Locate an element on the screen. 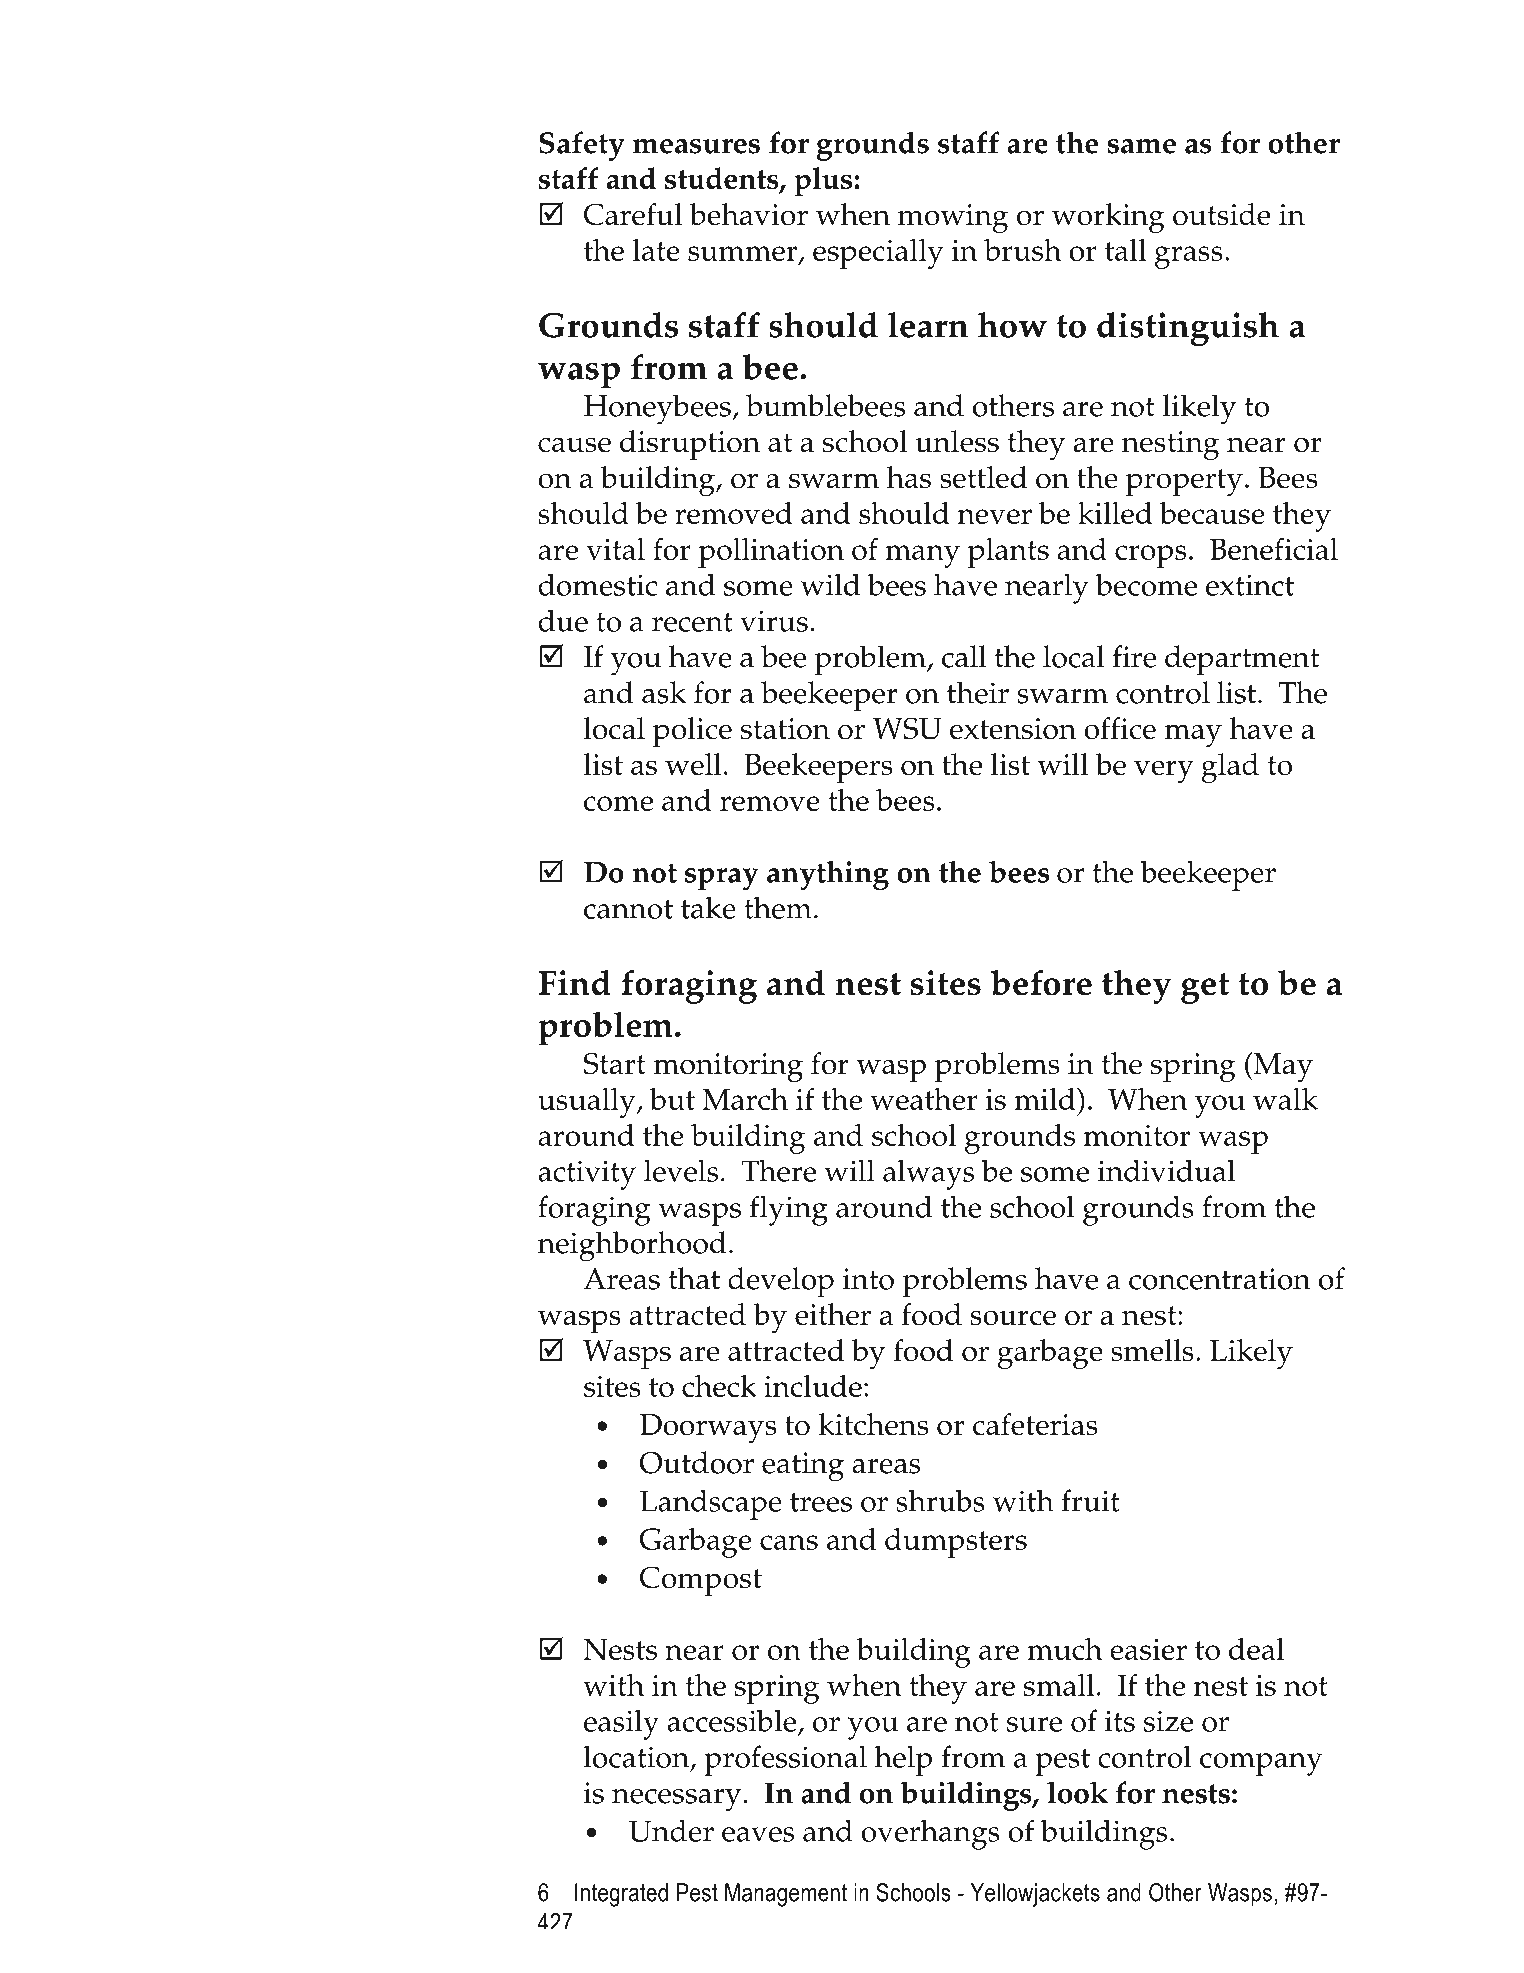 This screenshot has width=1524, height=1973. fruit is located at coordinates (1091, 1500).
